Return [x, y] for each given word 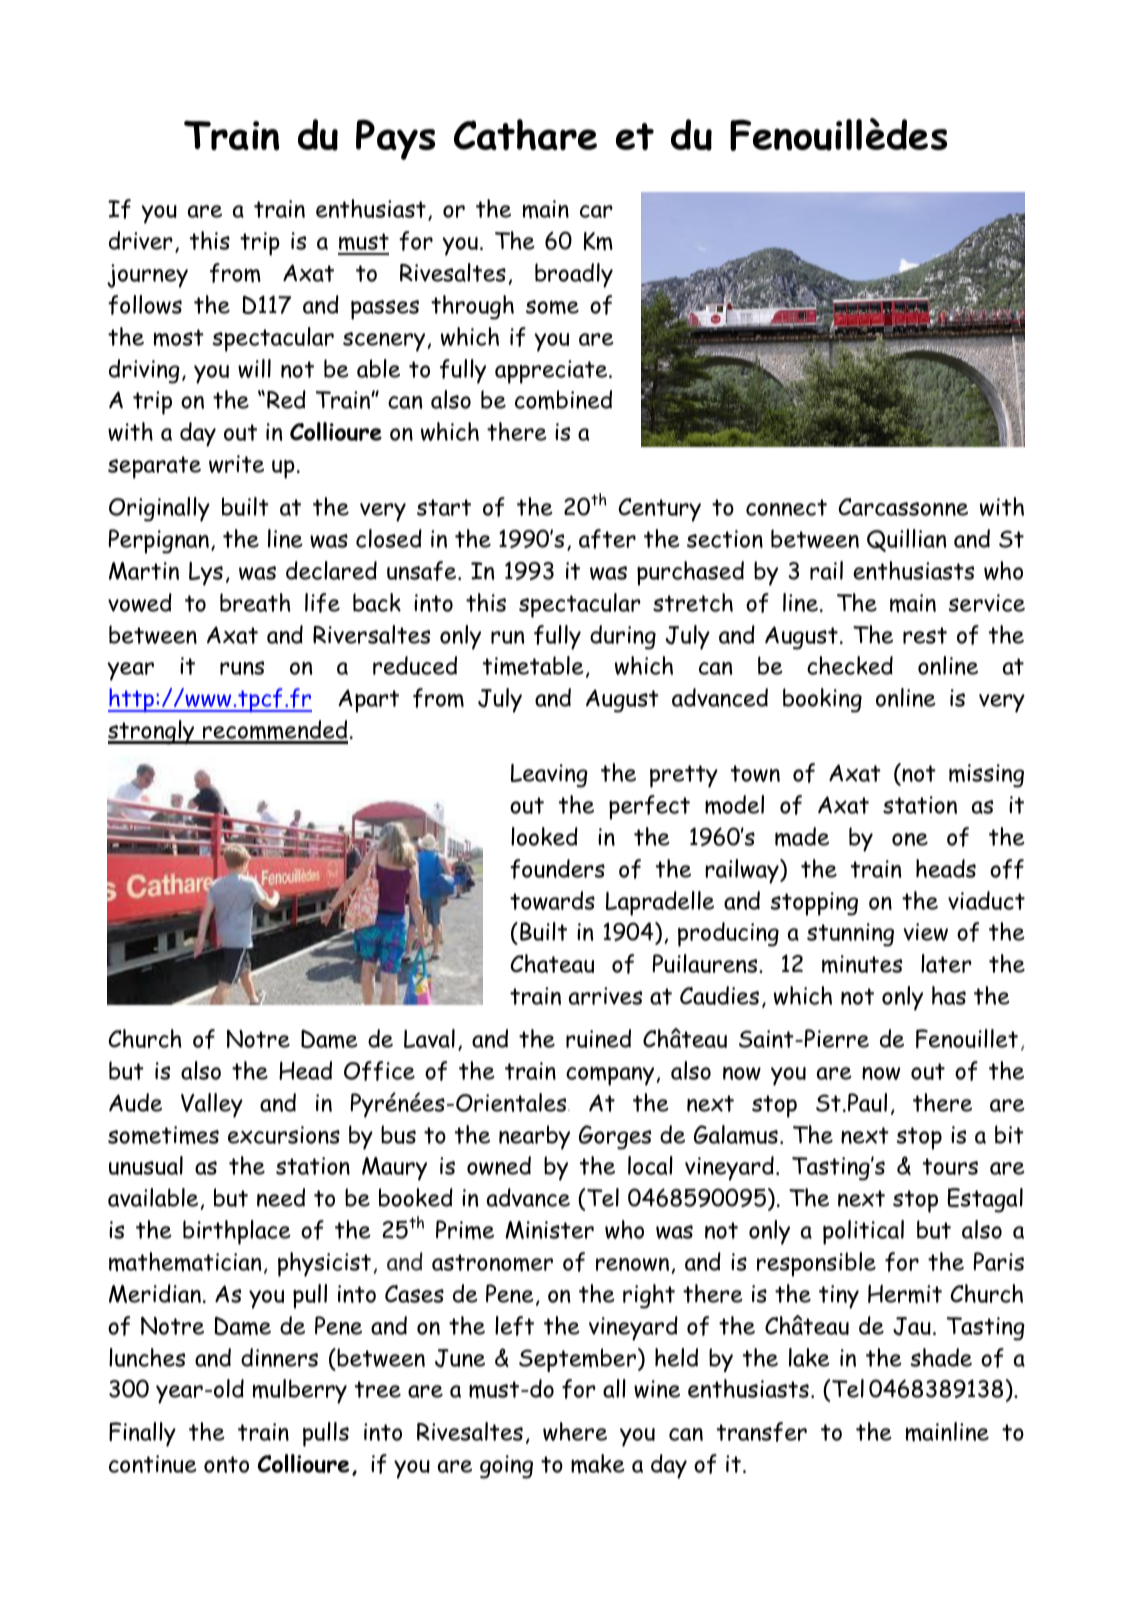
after [607, 539]
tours [950, 1166]
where [575, 1431]
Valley [212, 1105]
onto [226, 1464]
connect [786, 507]
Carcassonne [903, 507]
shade [941, 1357]
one [910, 839]
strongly [152, 732]
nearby [534, 1137]
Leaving [549, 776]
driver [141, 240]
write [236, 464]
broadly [574, 275]
